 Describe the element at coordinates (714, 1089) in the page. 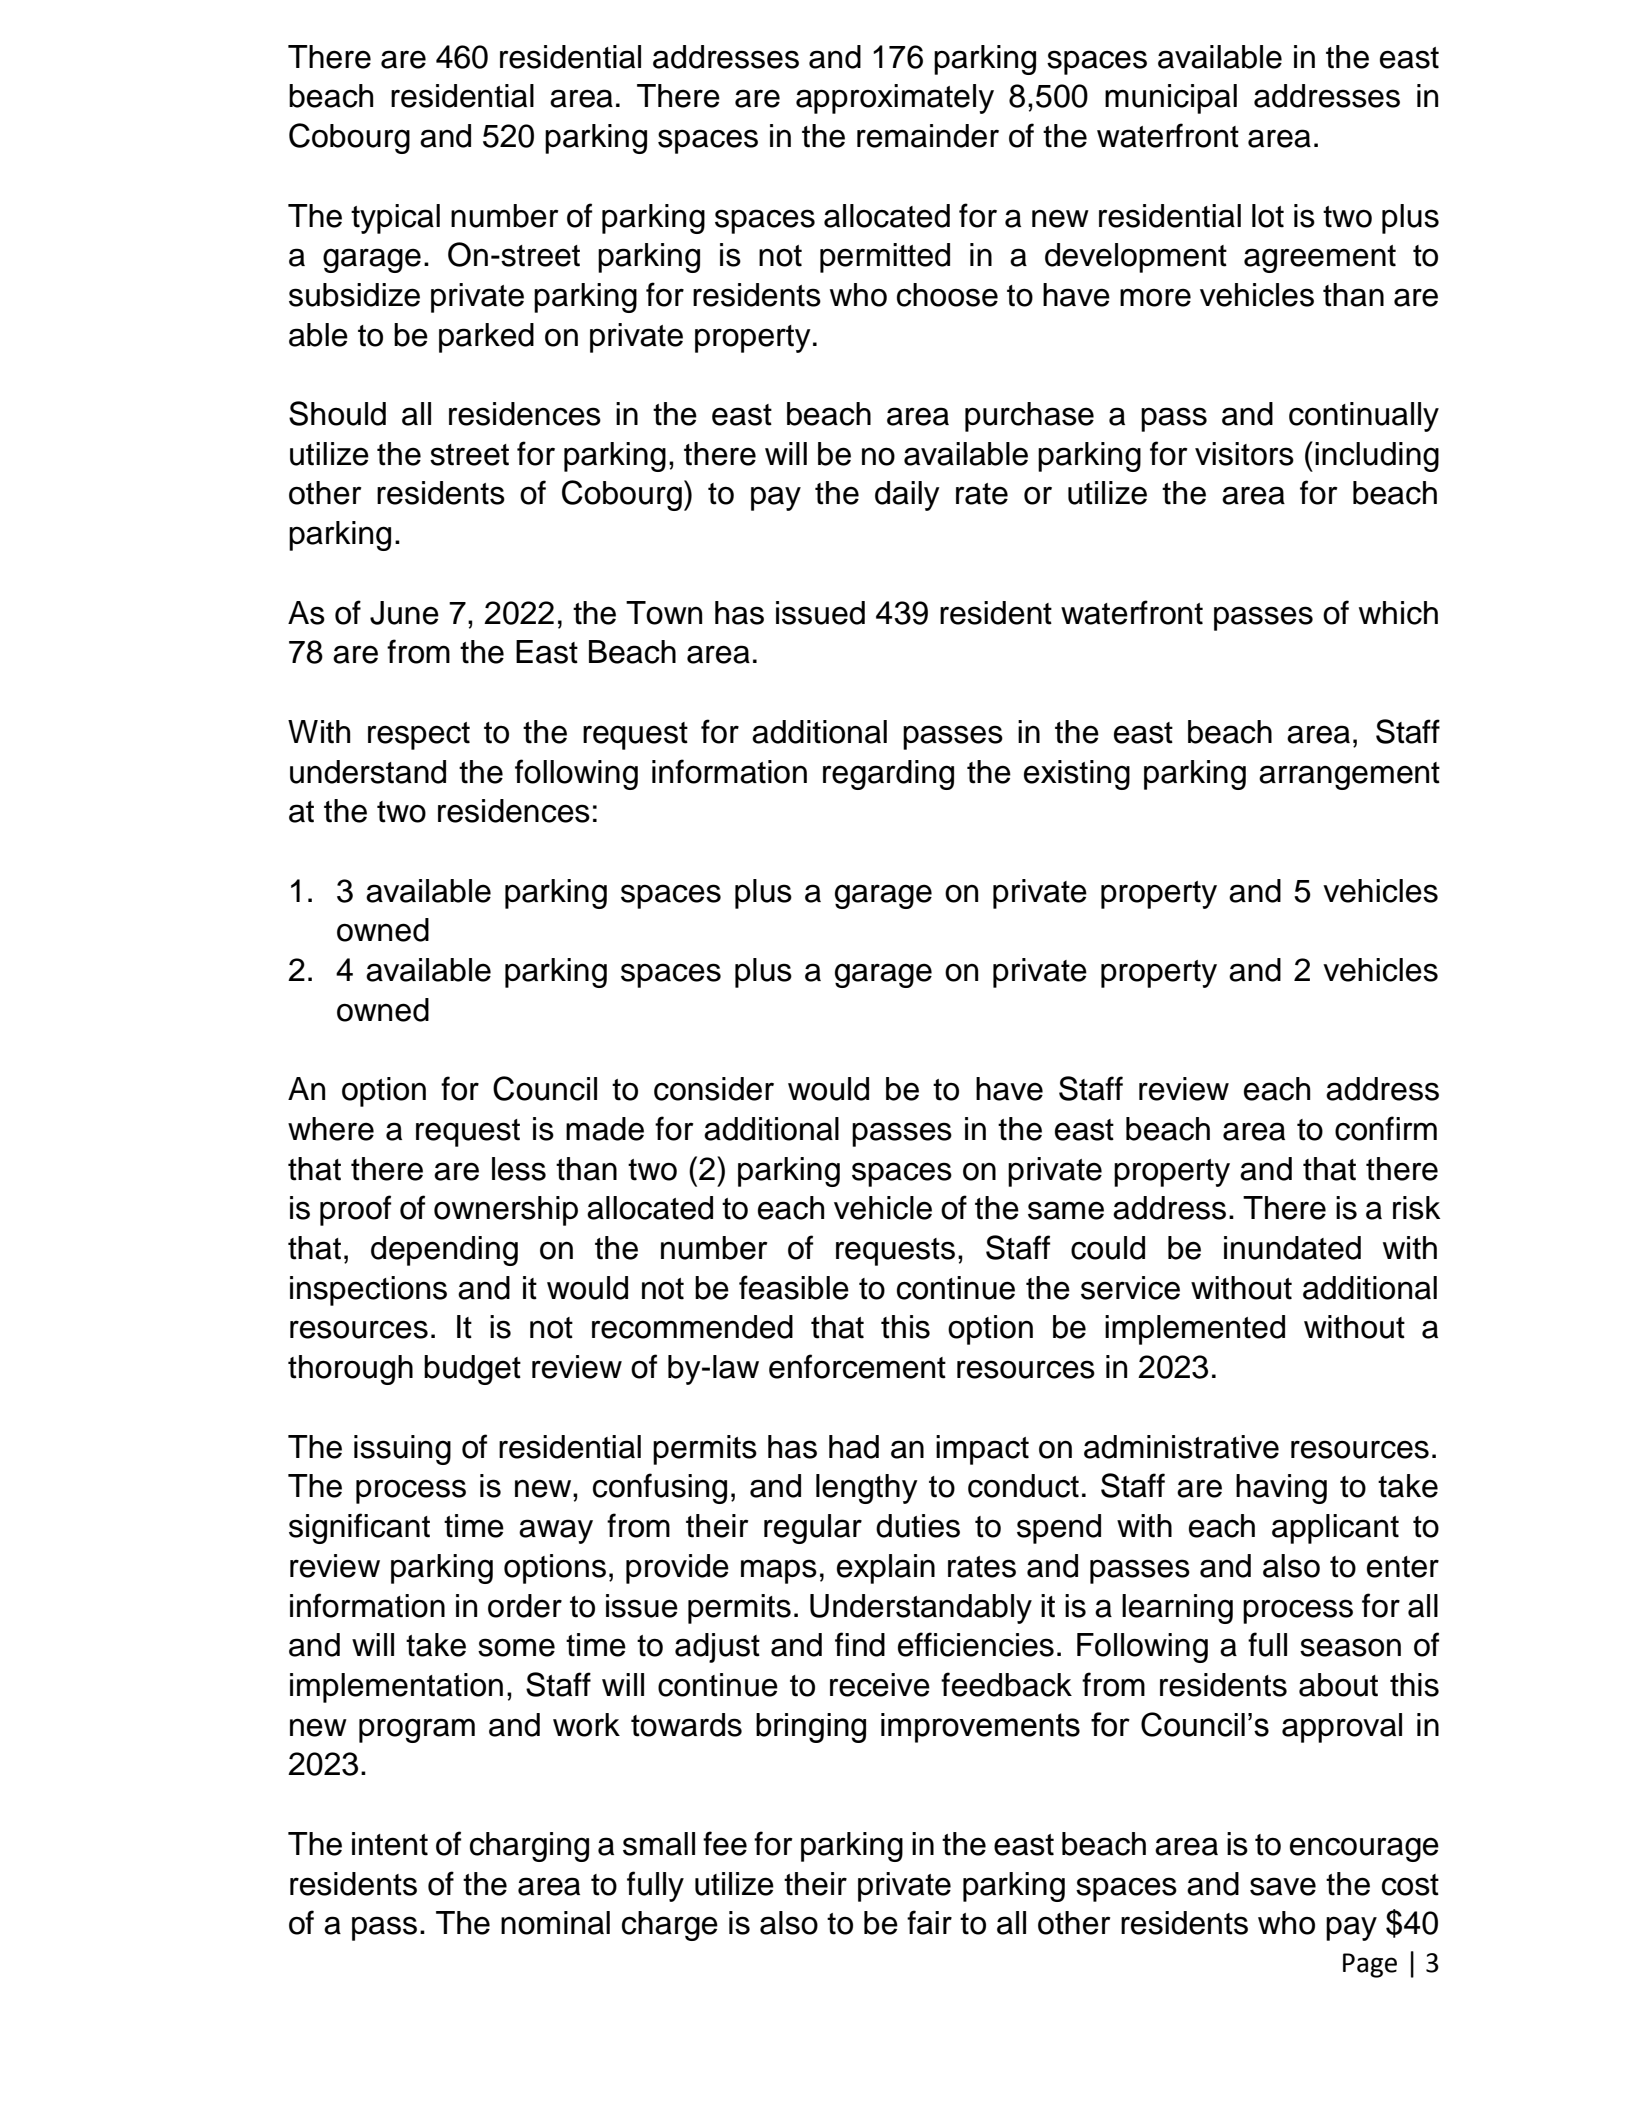

I see `consider` at that location.
